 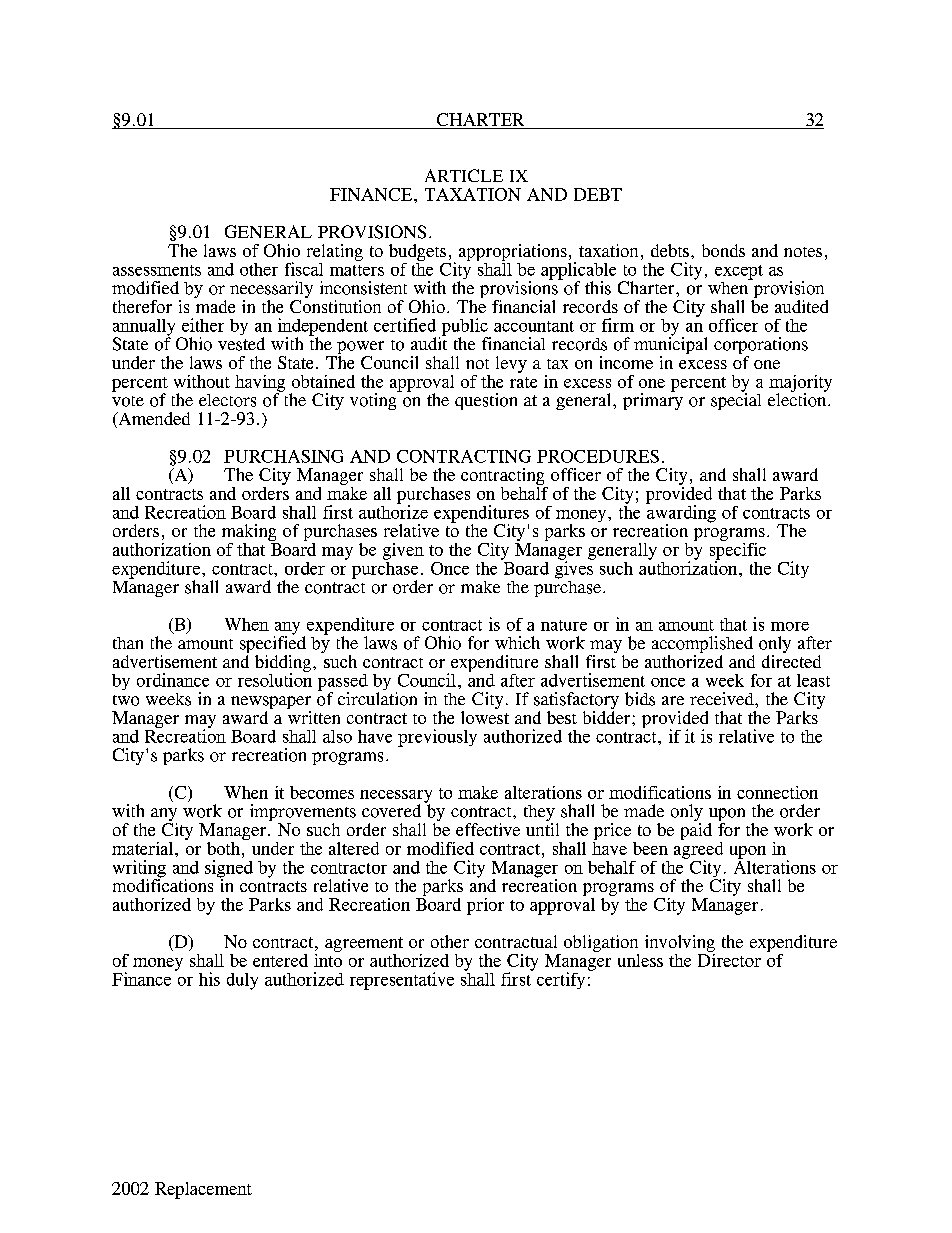 What do you see at coordinates (157, 270) in the screenshot?
I see `assessments` at bounding box center [157, 270].
